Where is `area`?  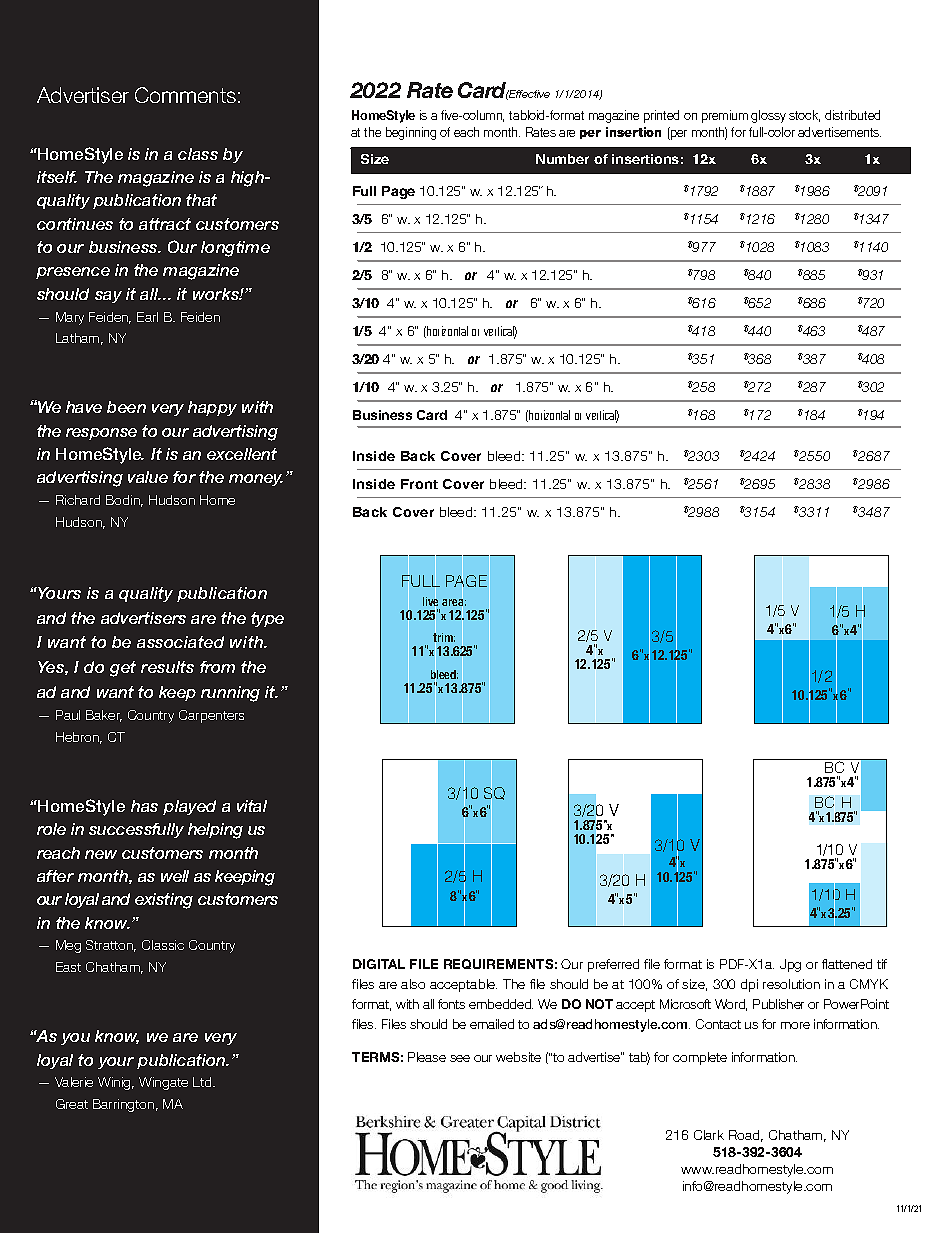 area is located at coordinates (454, 603).
